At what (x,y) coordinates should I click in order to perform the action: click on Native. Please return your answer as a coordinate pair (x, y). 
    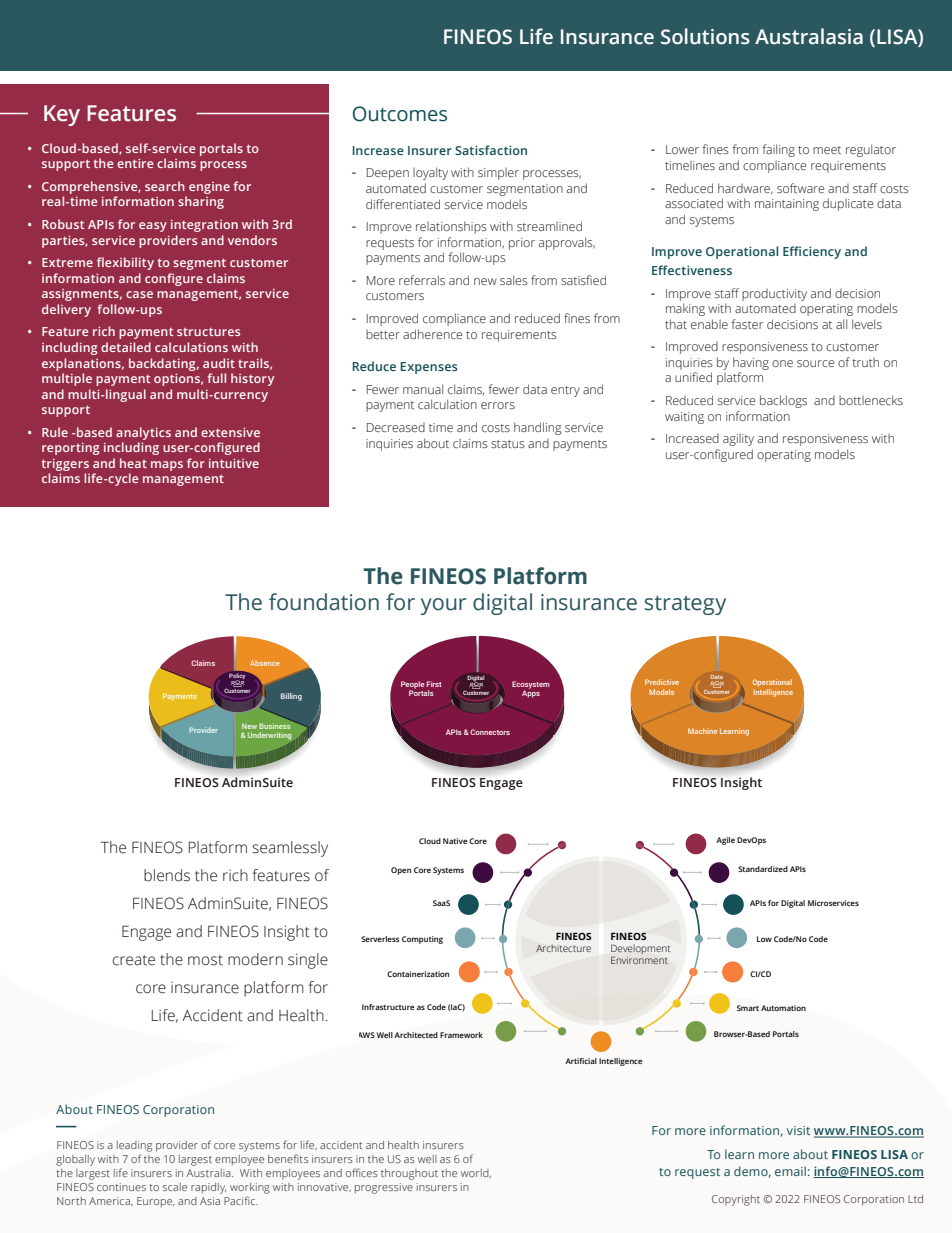
    Looking at the image, I should click on (455, 841).
